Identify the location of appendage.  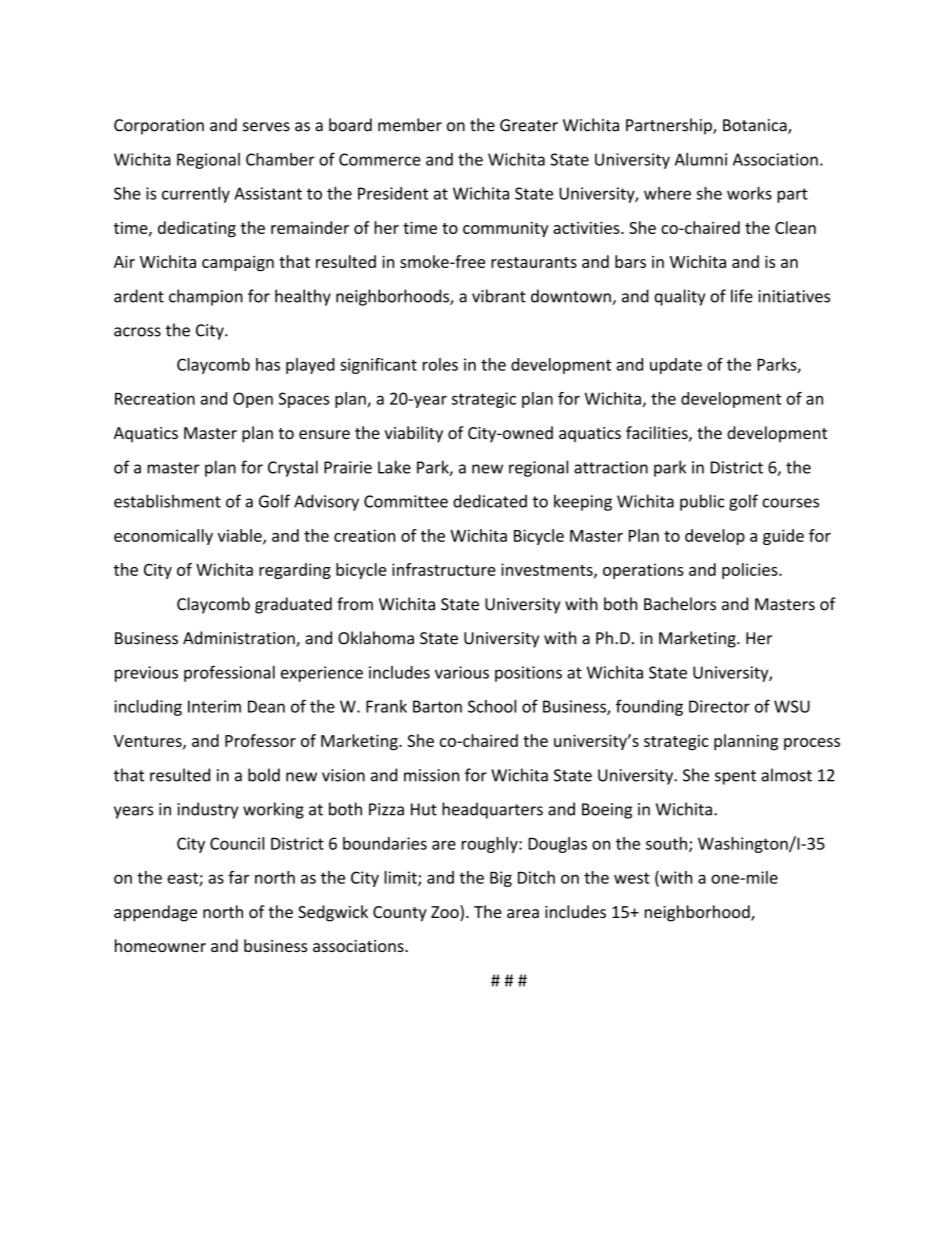
(155, 913).
